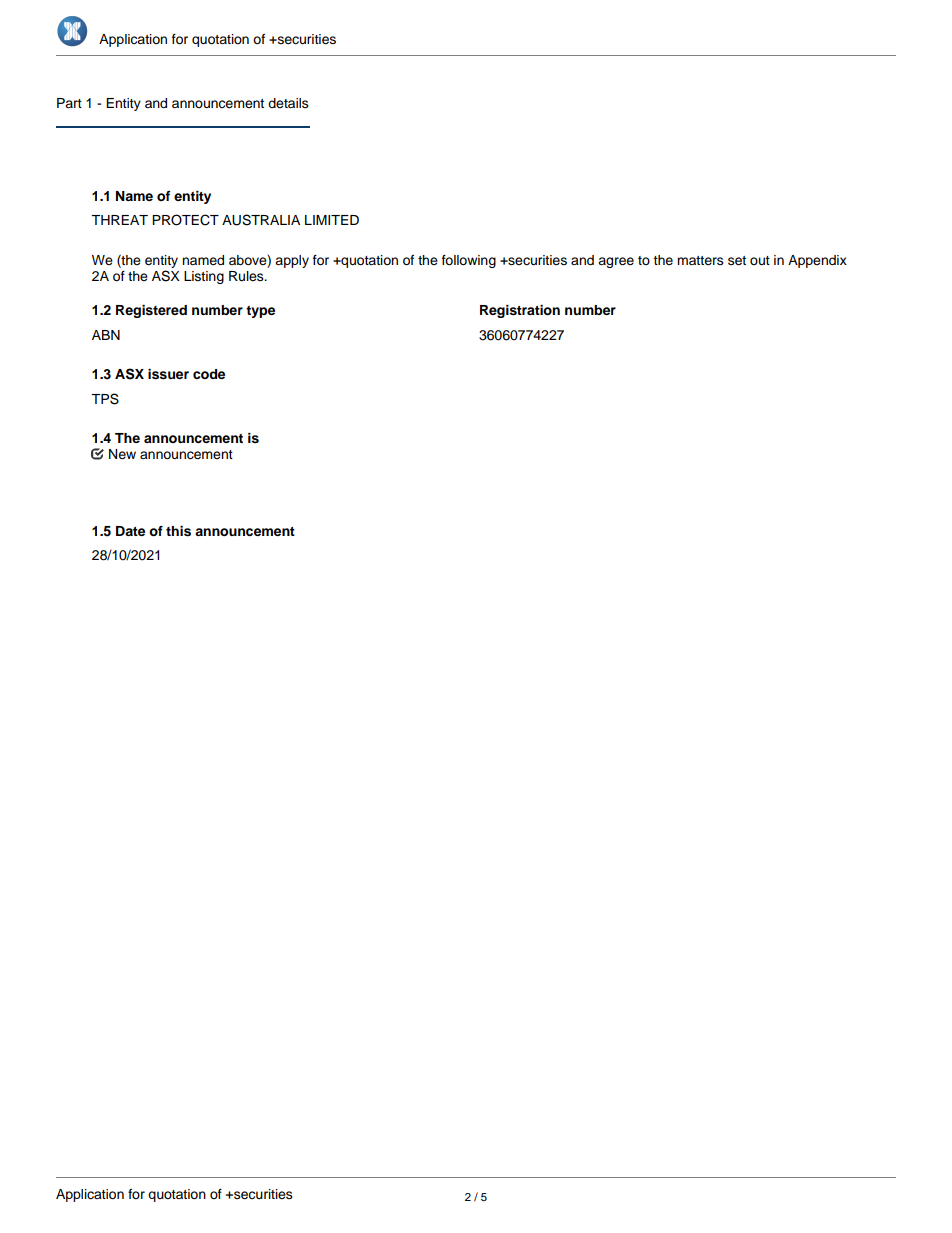  I want to click on Registration, so click(520, 311).
